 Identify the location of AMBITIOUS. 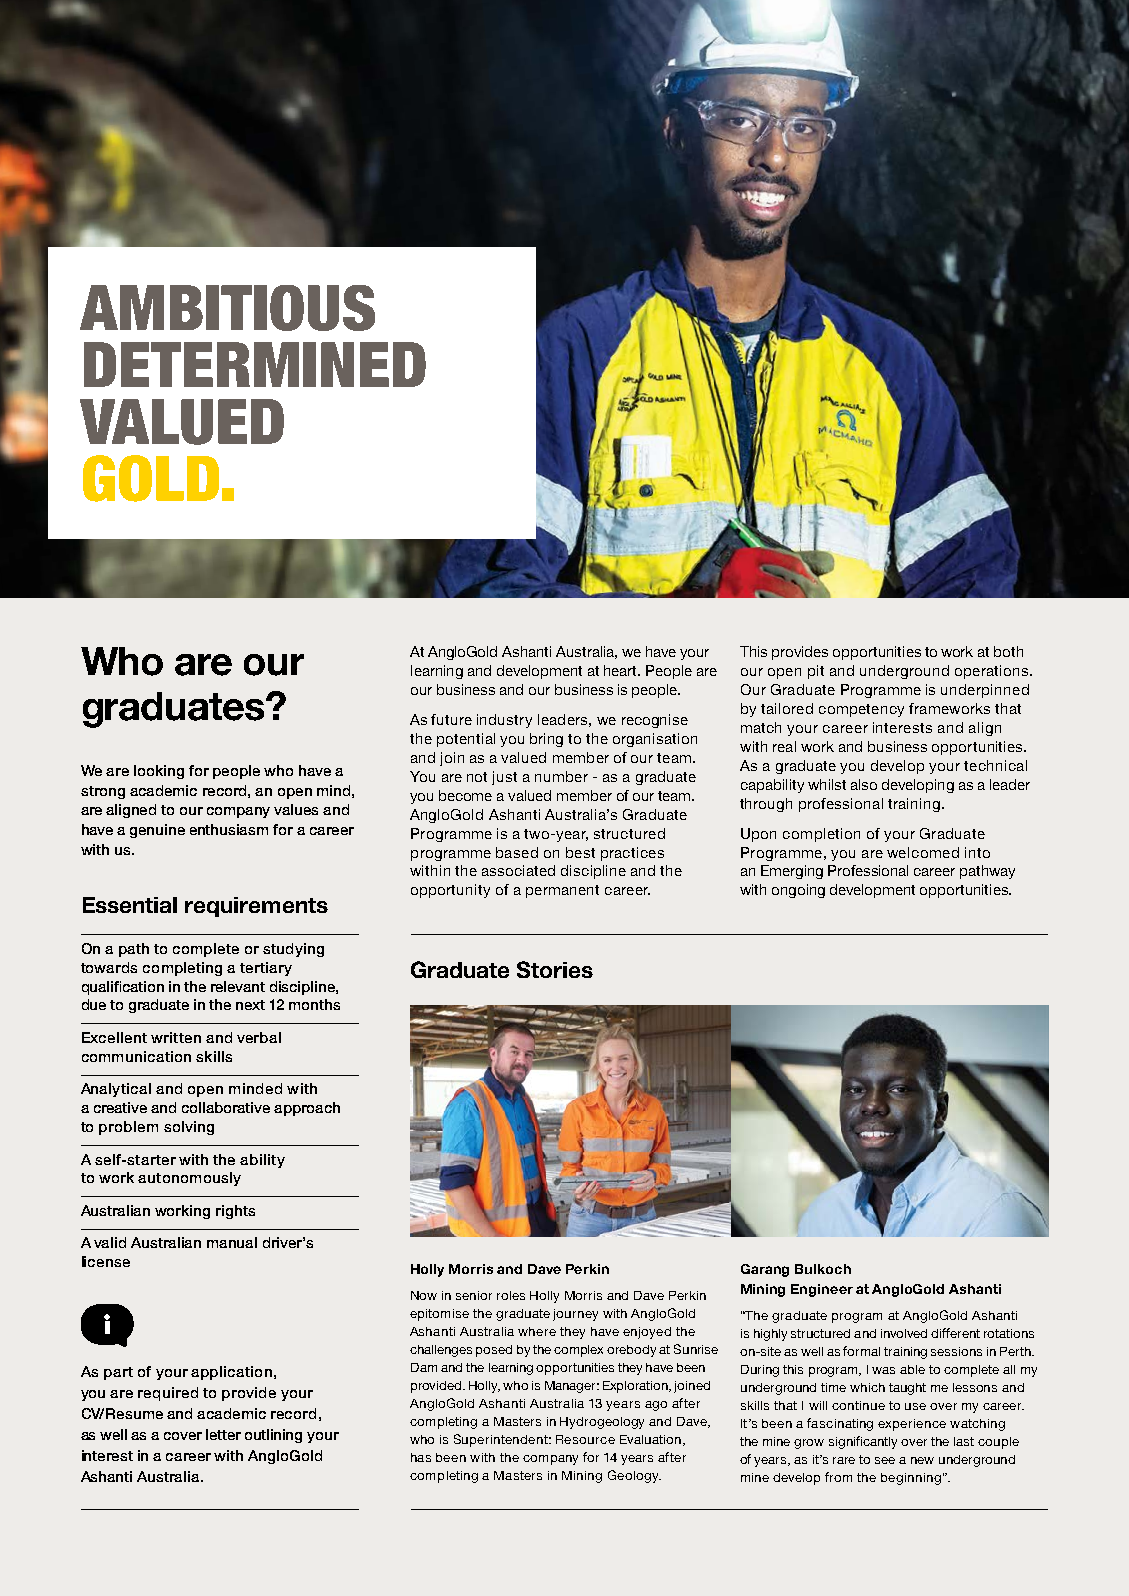
(227, 308).
